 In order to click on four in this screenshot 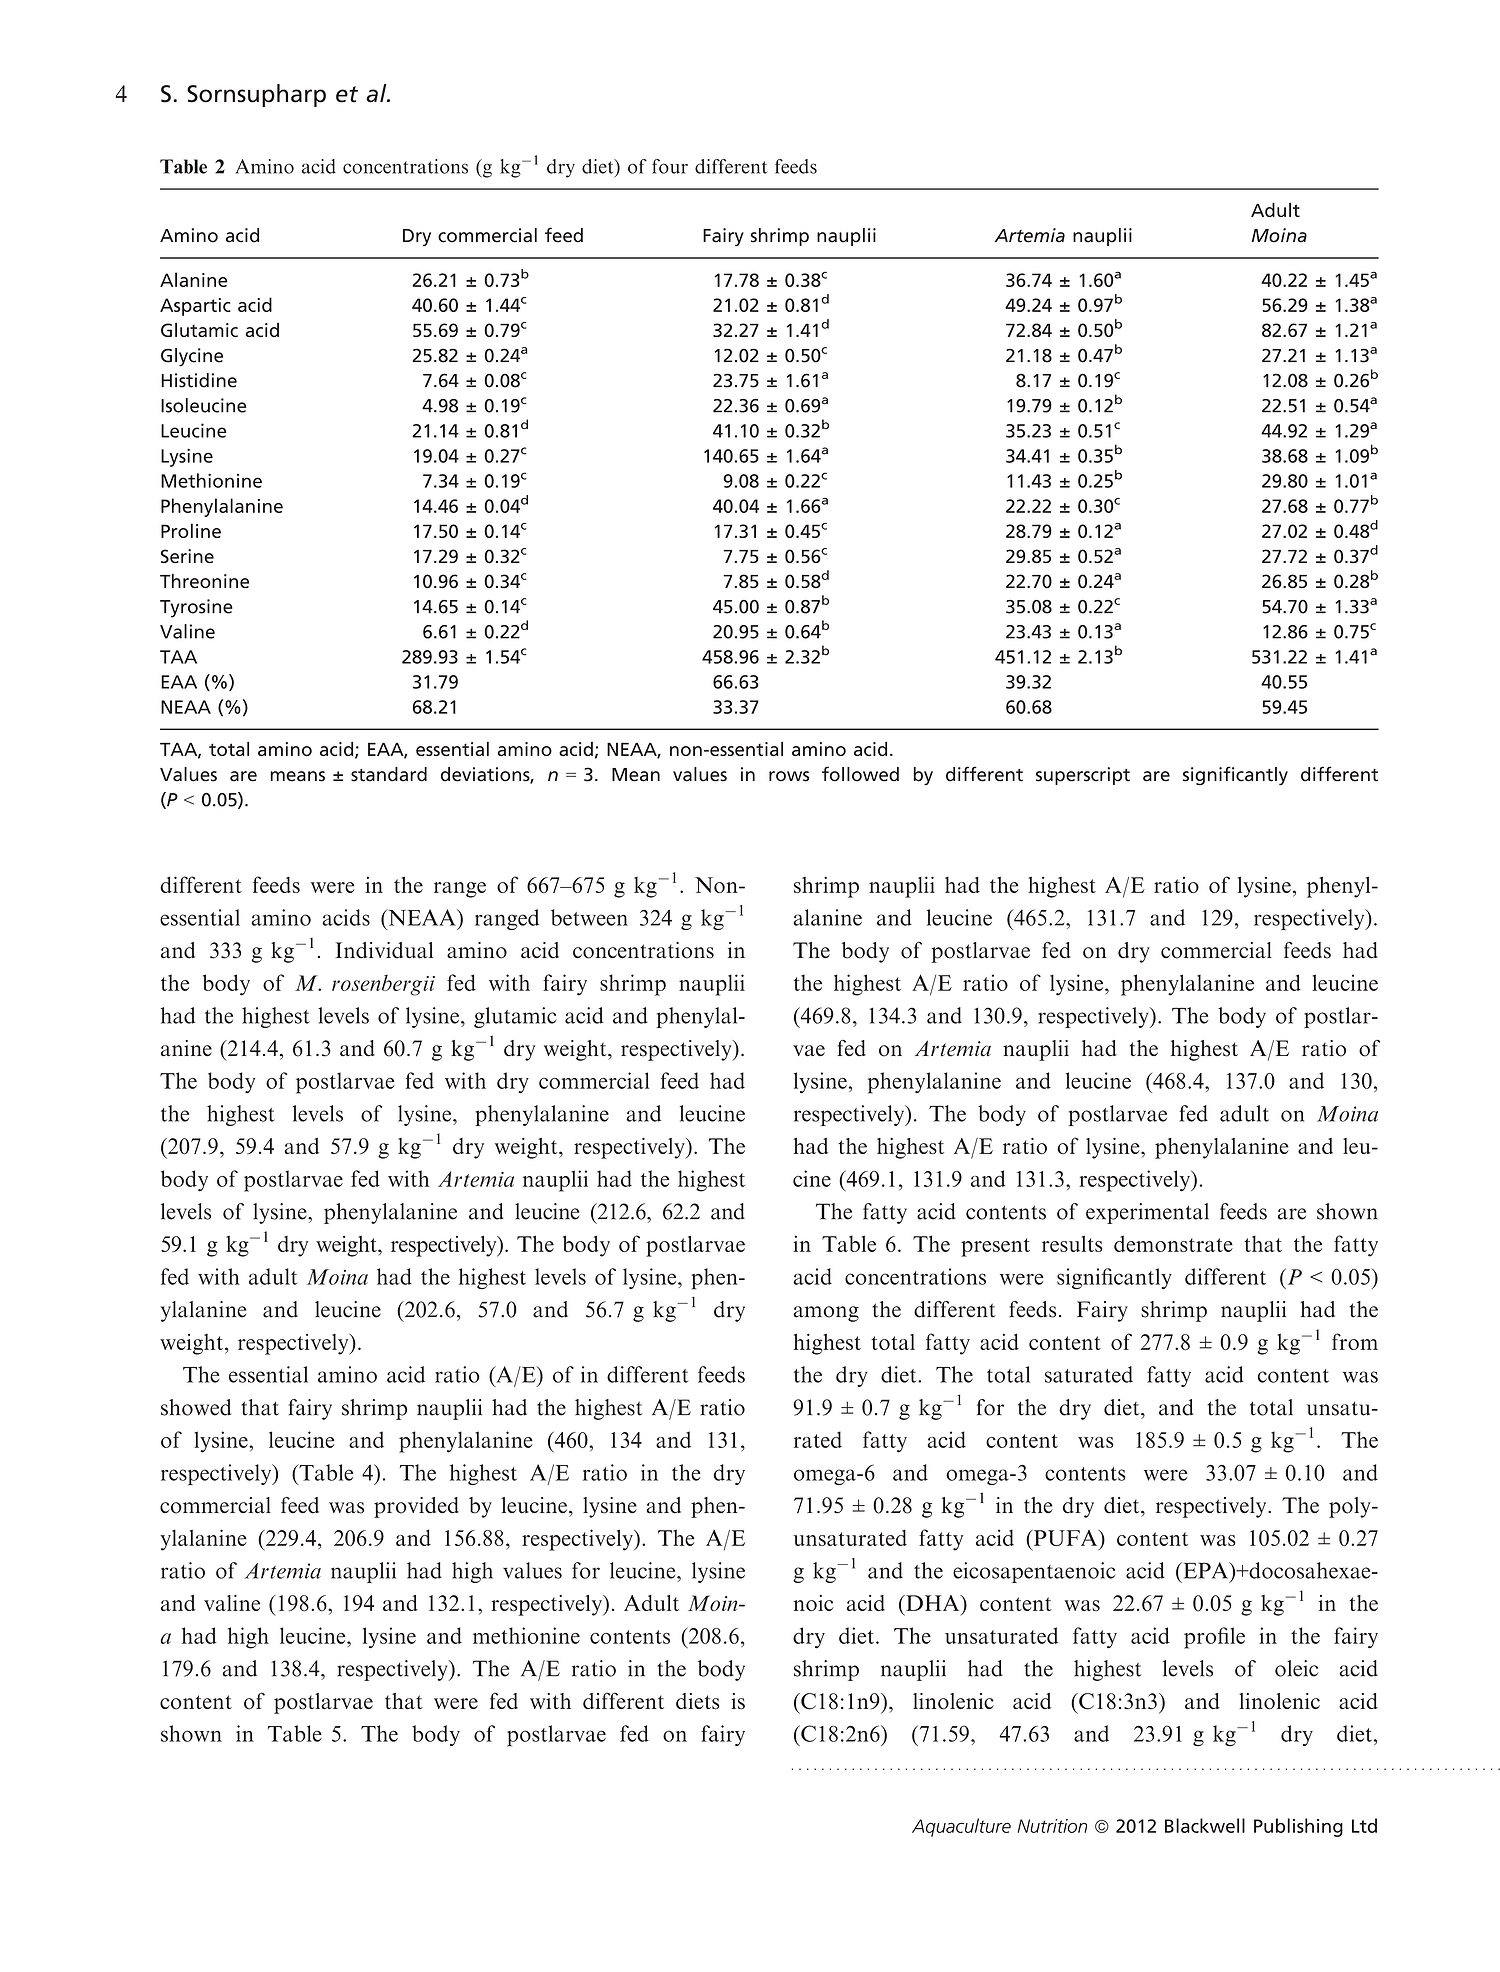, I will do `click(670, 166)`.
